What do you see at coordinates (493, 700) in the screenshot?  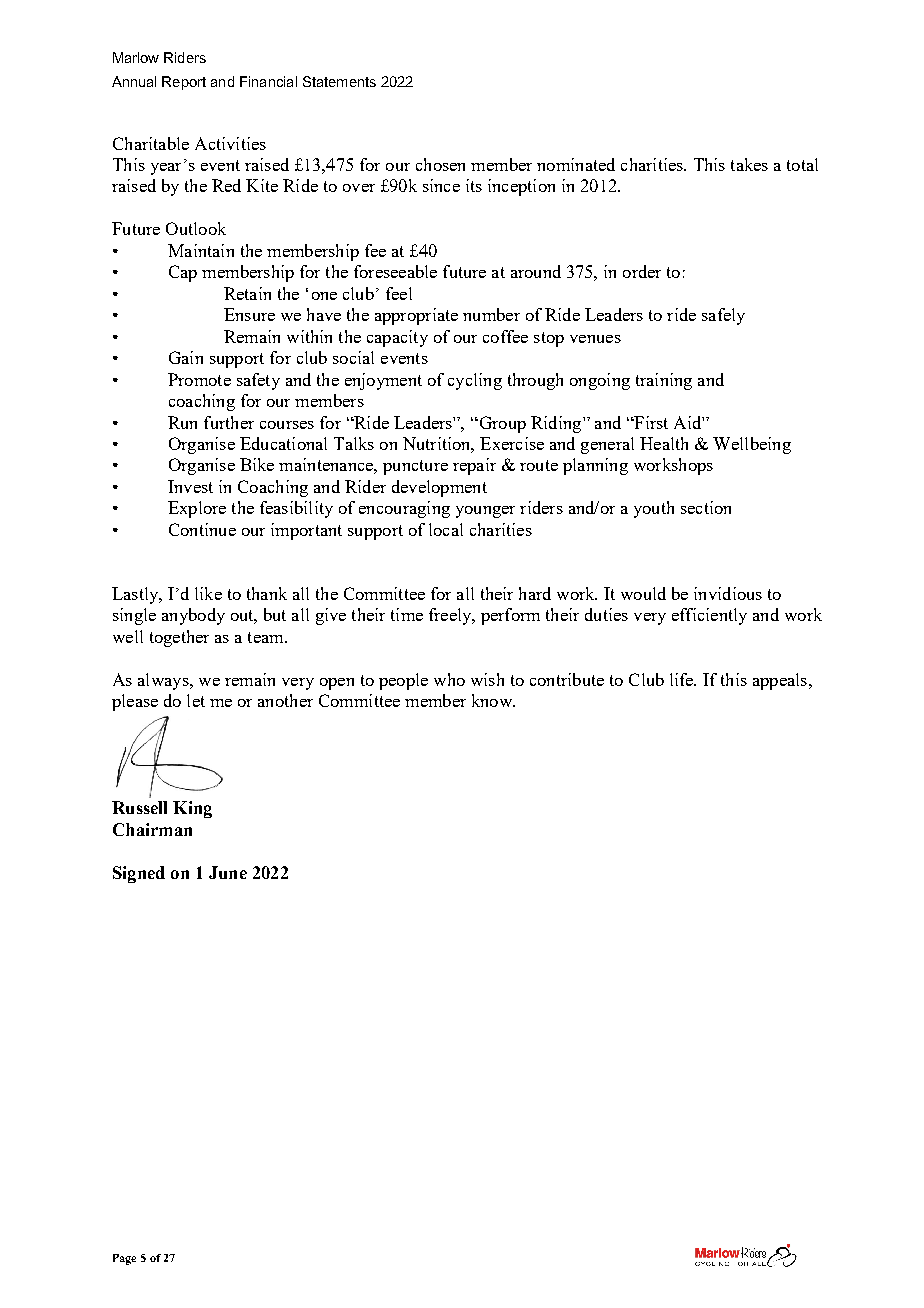 I see `know` at bounding box center [493, 700].
